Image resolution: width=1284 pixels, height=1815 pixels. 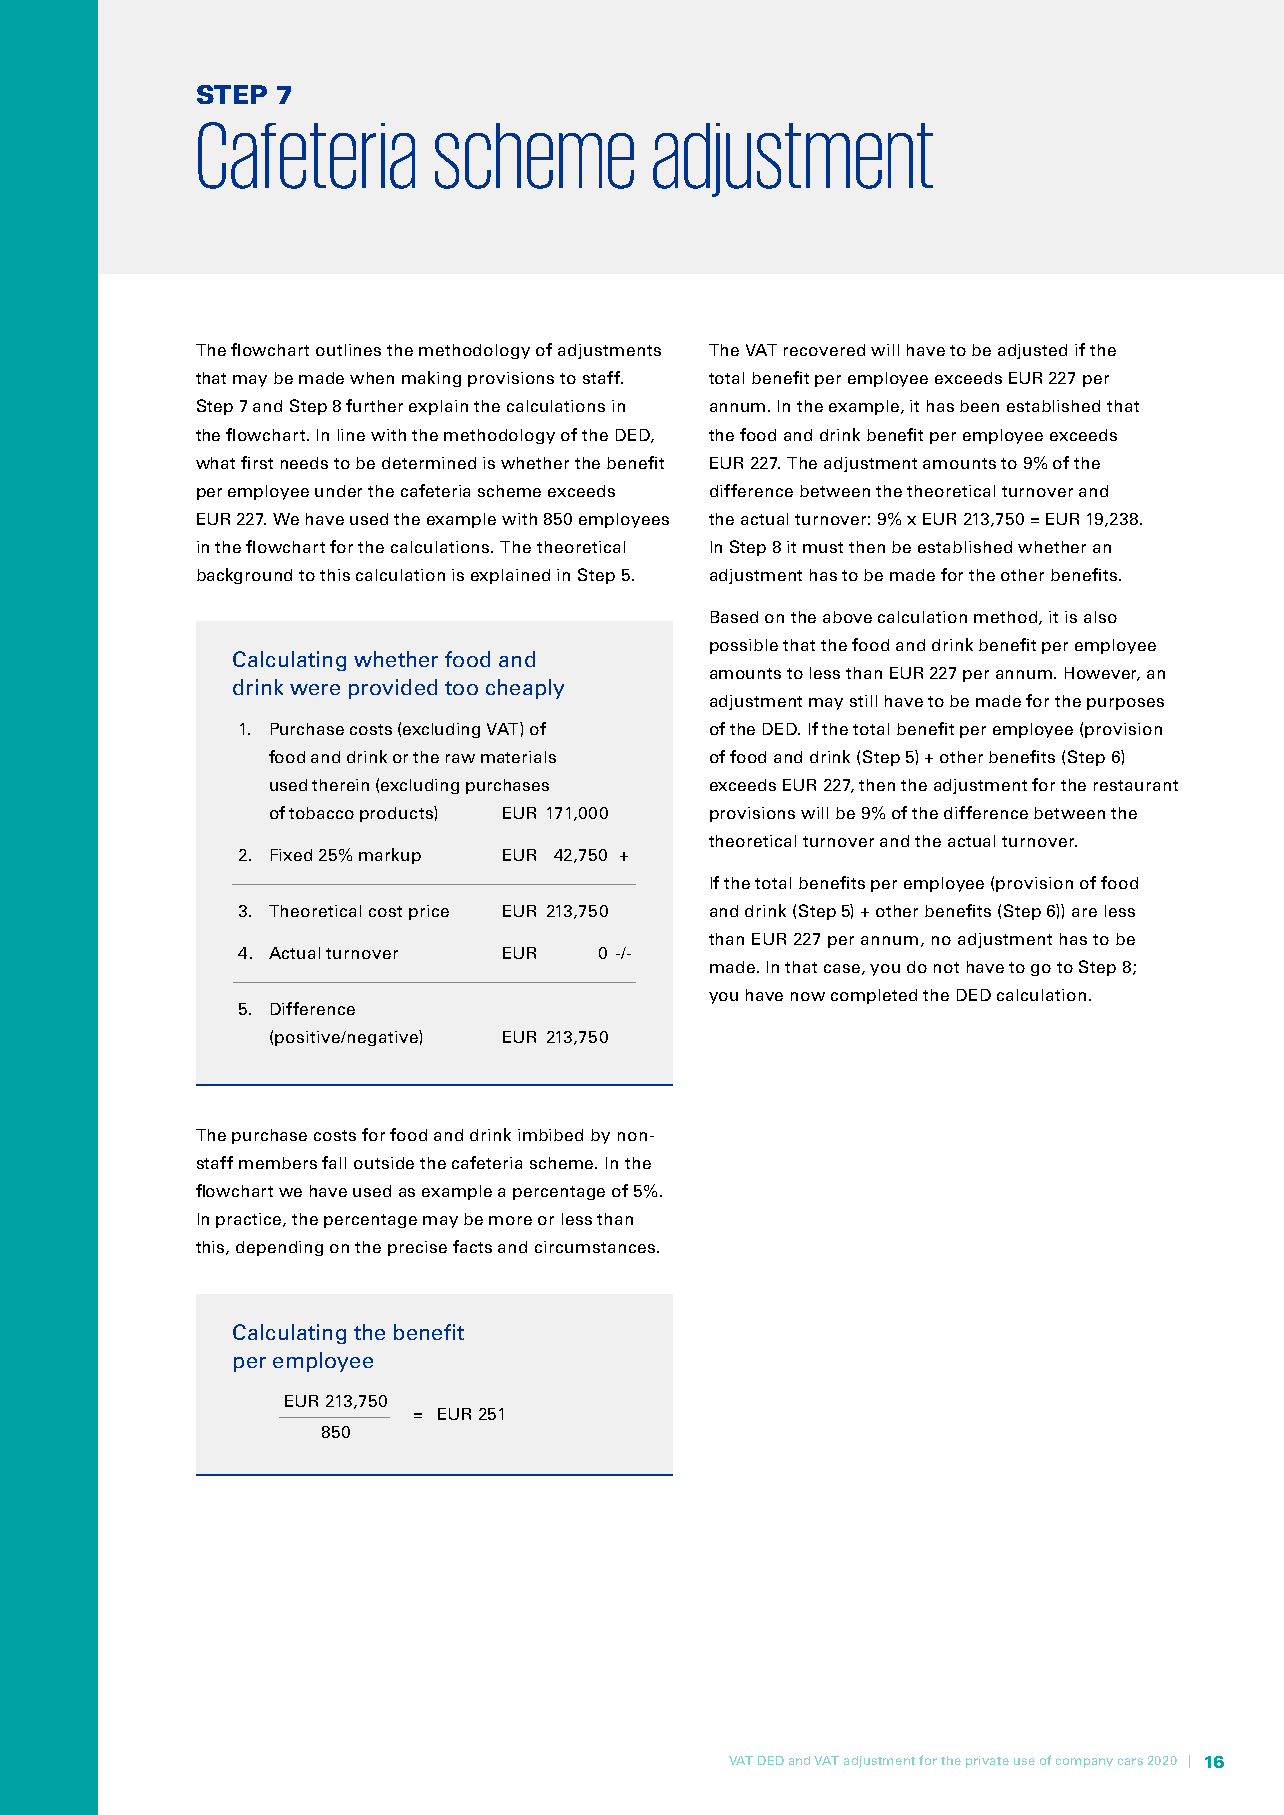 What do you see at coordinates (979, 406) in the image?
I see `been` at bounding box center [979, 406].
